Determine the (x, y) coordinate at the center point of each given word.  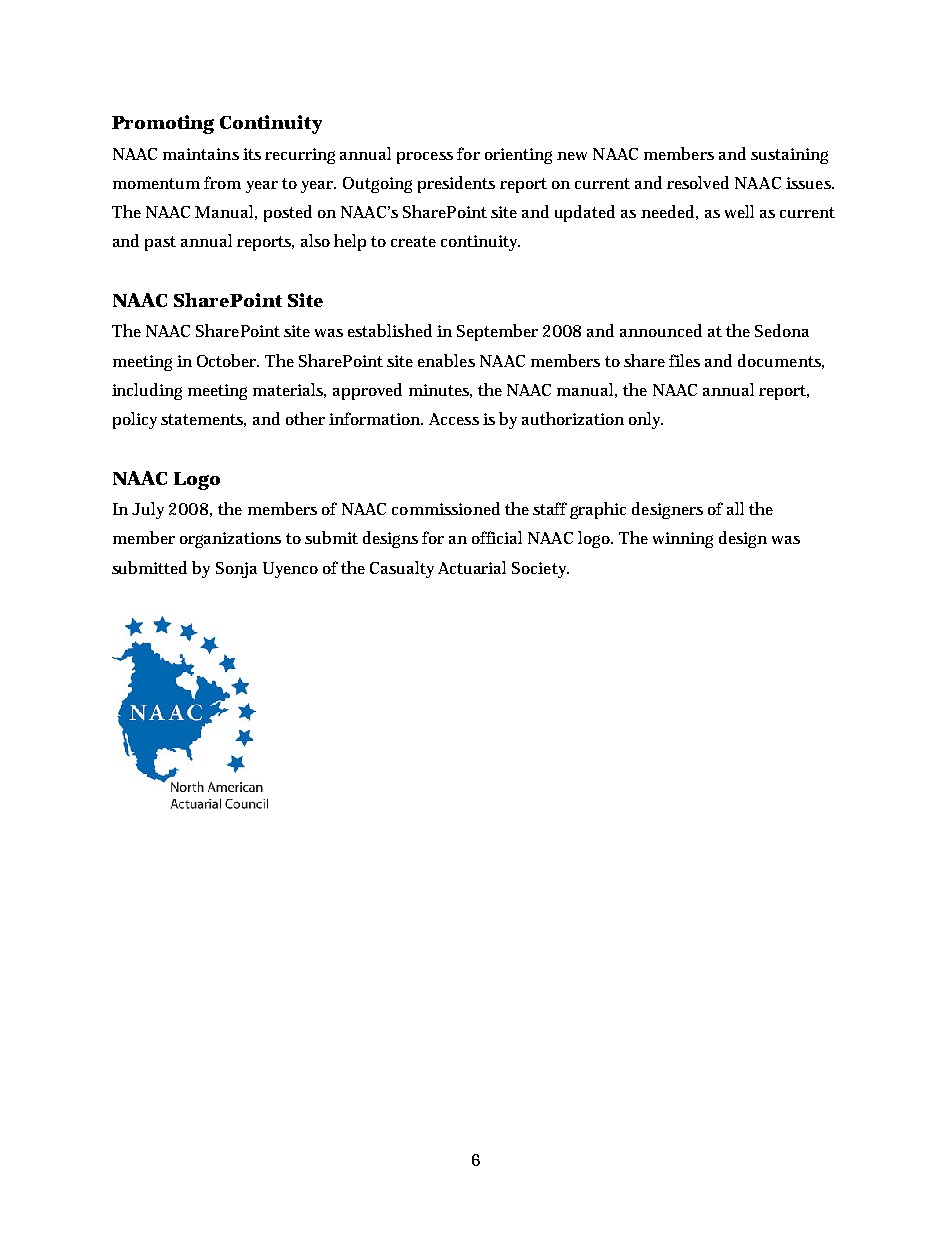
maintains (201, 154)
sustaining (789, 156)
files (684, 360)
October (228, 360)
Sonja (236, 570)
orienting (518, 156)
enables (446, 360)
